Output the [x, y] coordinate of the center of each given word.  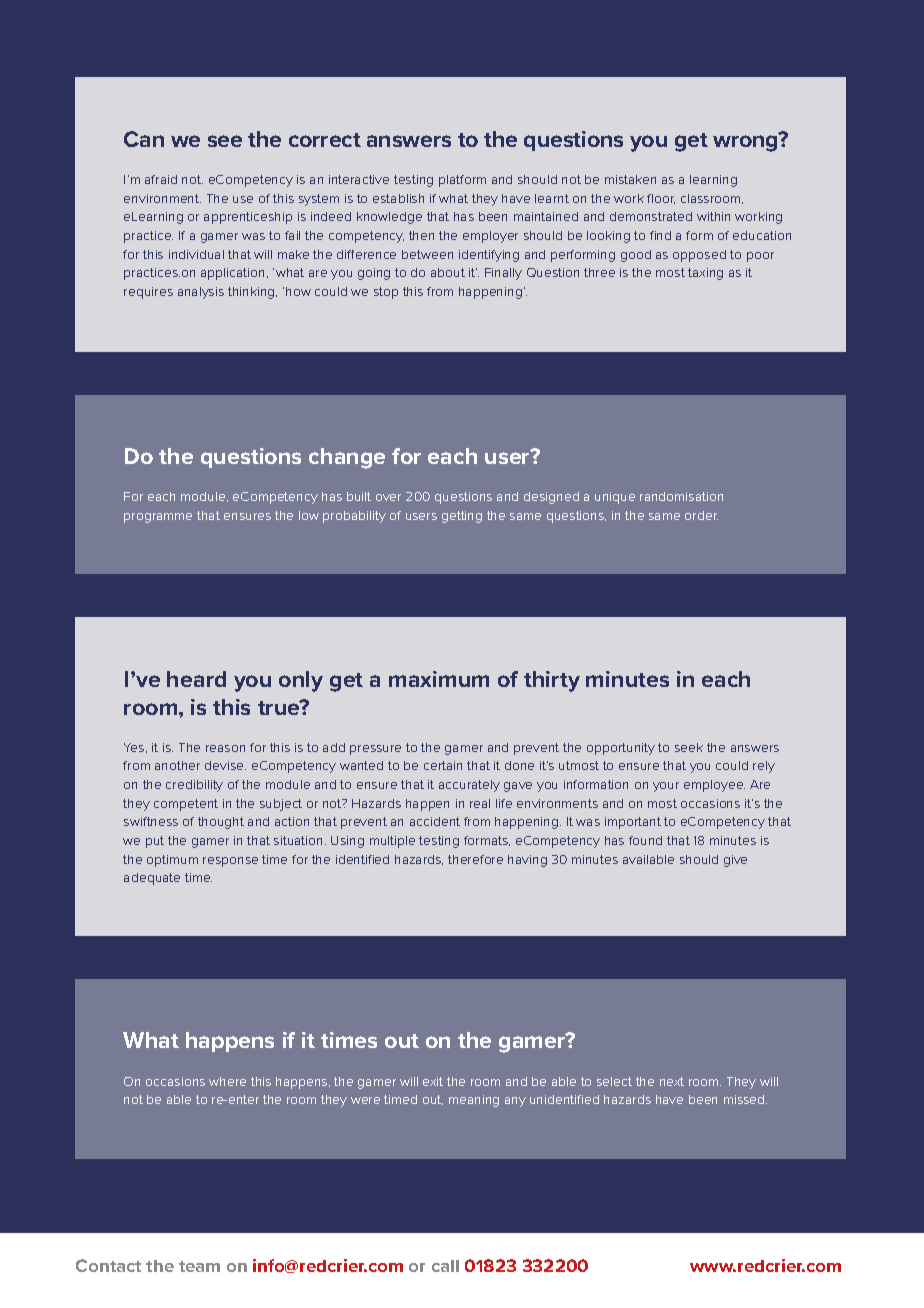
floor [661, 199]
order [701, 515]
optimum [172, 861]
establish [398, 198]
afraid [161, 179]
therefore [475, 859]
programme [158, 518]
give [735, 861]
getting [462, 517]
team [199, 1266]
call [445, 1266]
